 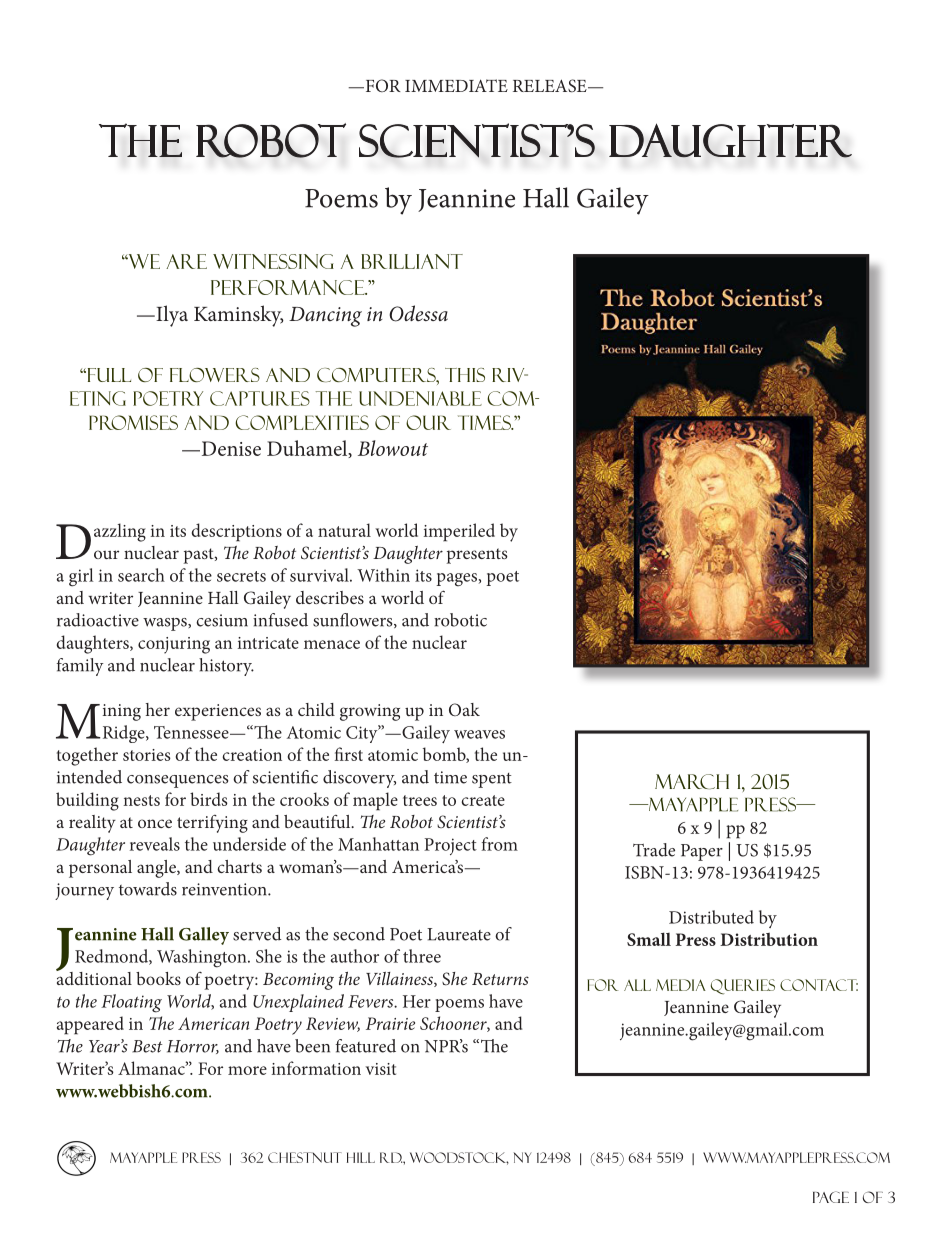 What do you see at coordinates (247, 1070) in the document?
I see `more` at bounding box center [247, 1070].
